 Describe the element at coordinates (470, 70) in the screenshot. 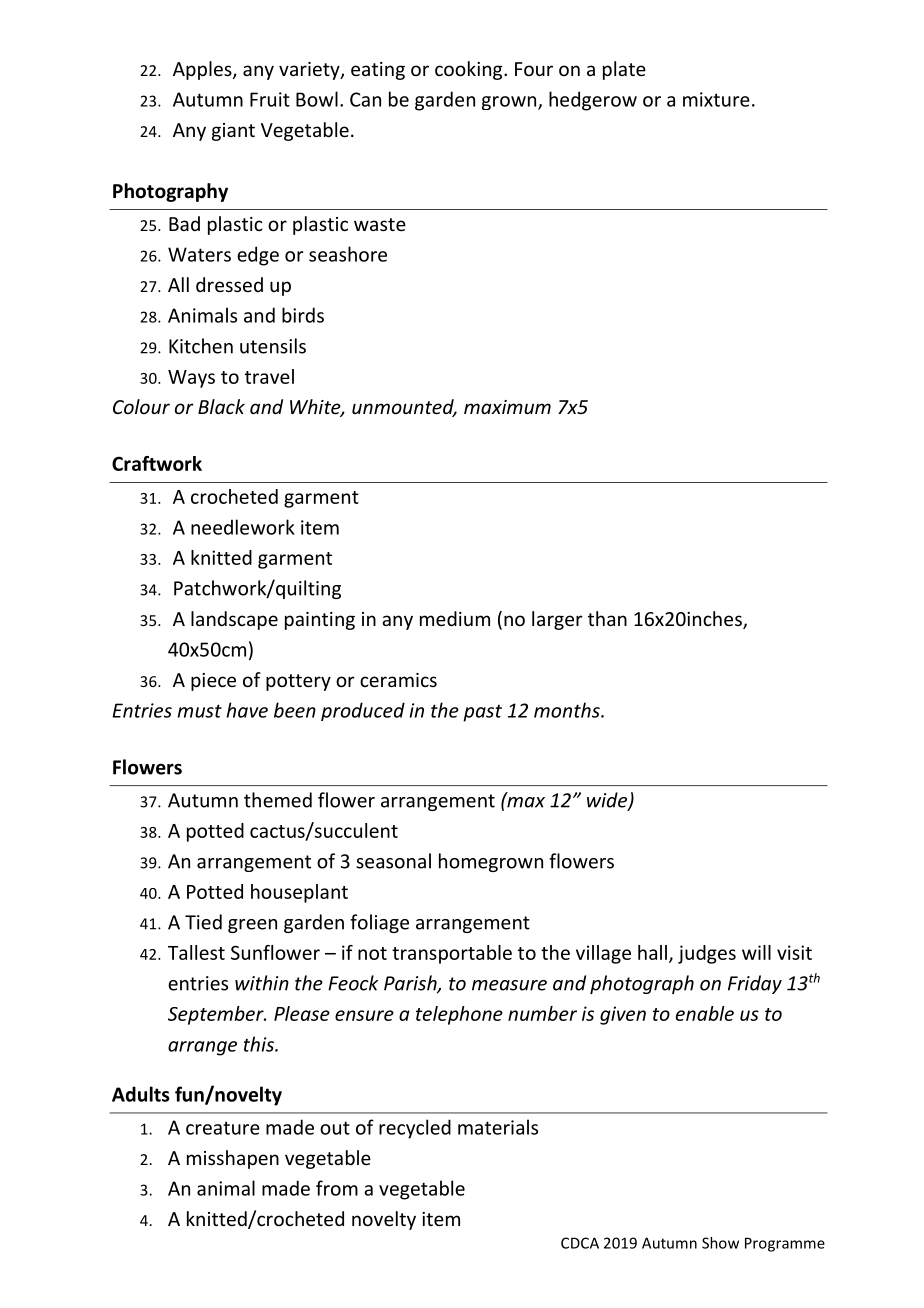

I see `cooking` at that location.
